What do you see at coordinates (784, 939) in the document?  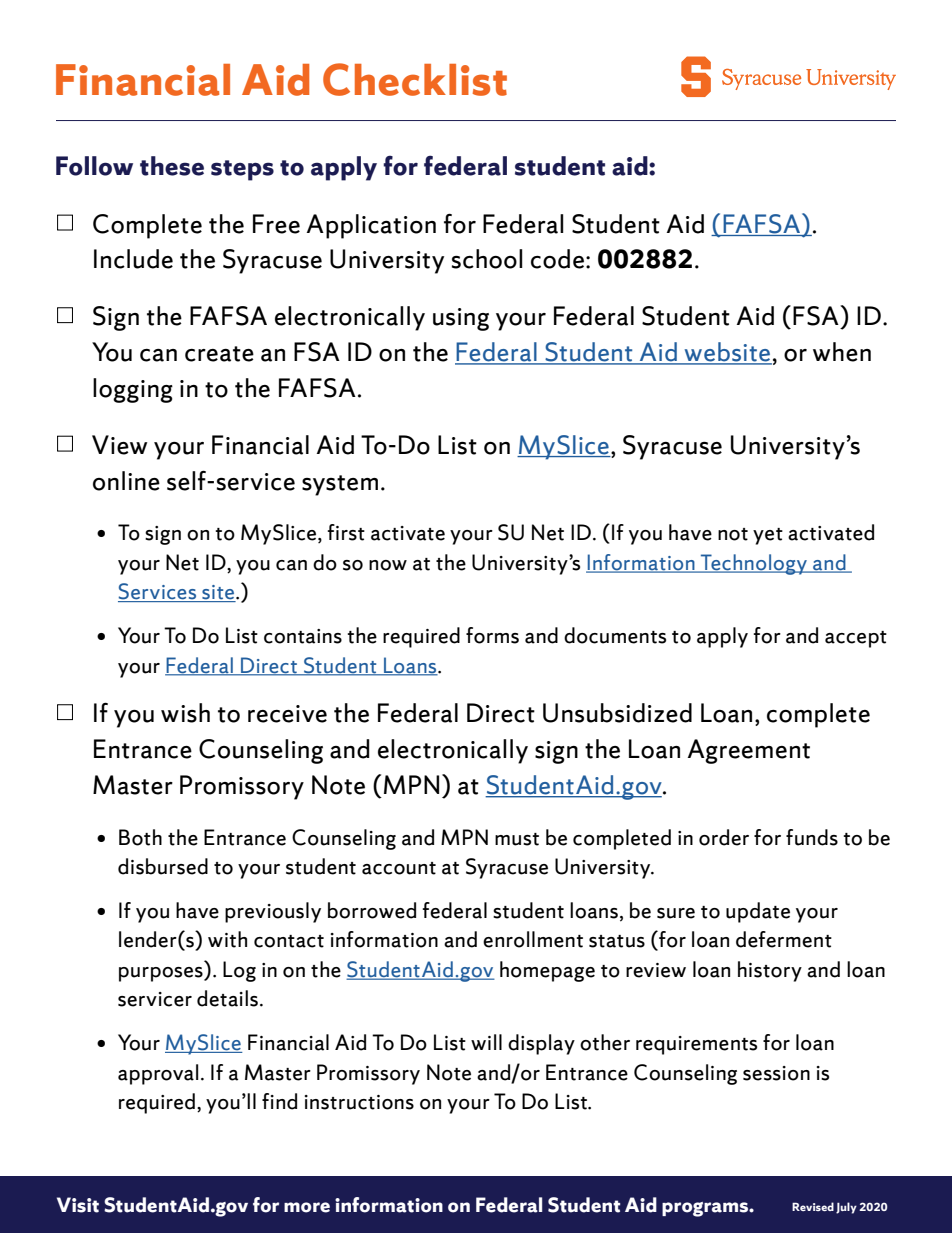 I see `deferment` at bounding box center [784, 939].
